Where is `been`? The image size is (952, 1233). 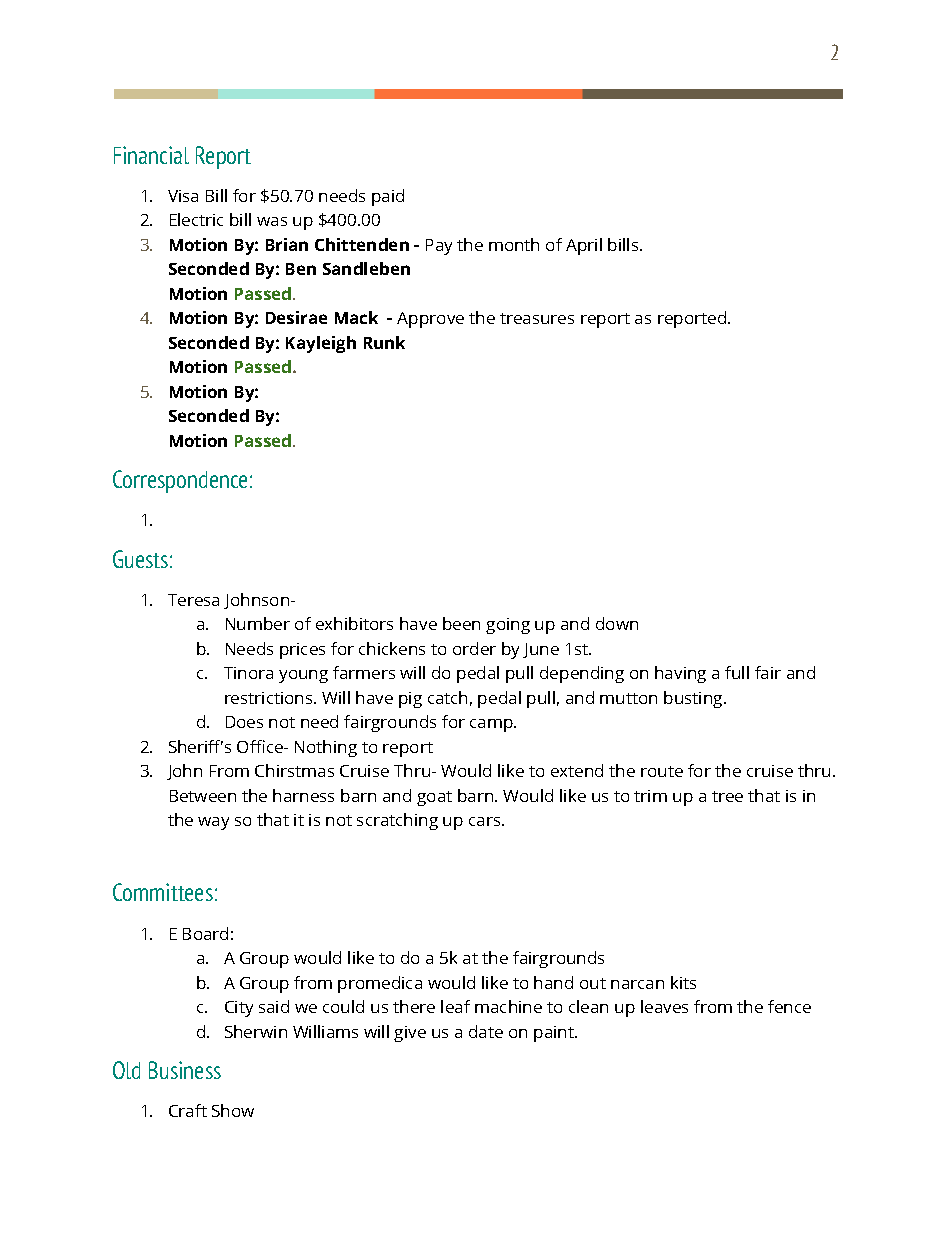 been is located at coordinates (461, 623).
